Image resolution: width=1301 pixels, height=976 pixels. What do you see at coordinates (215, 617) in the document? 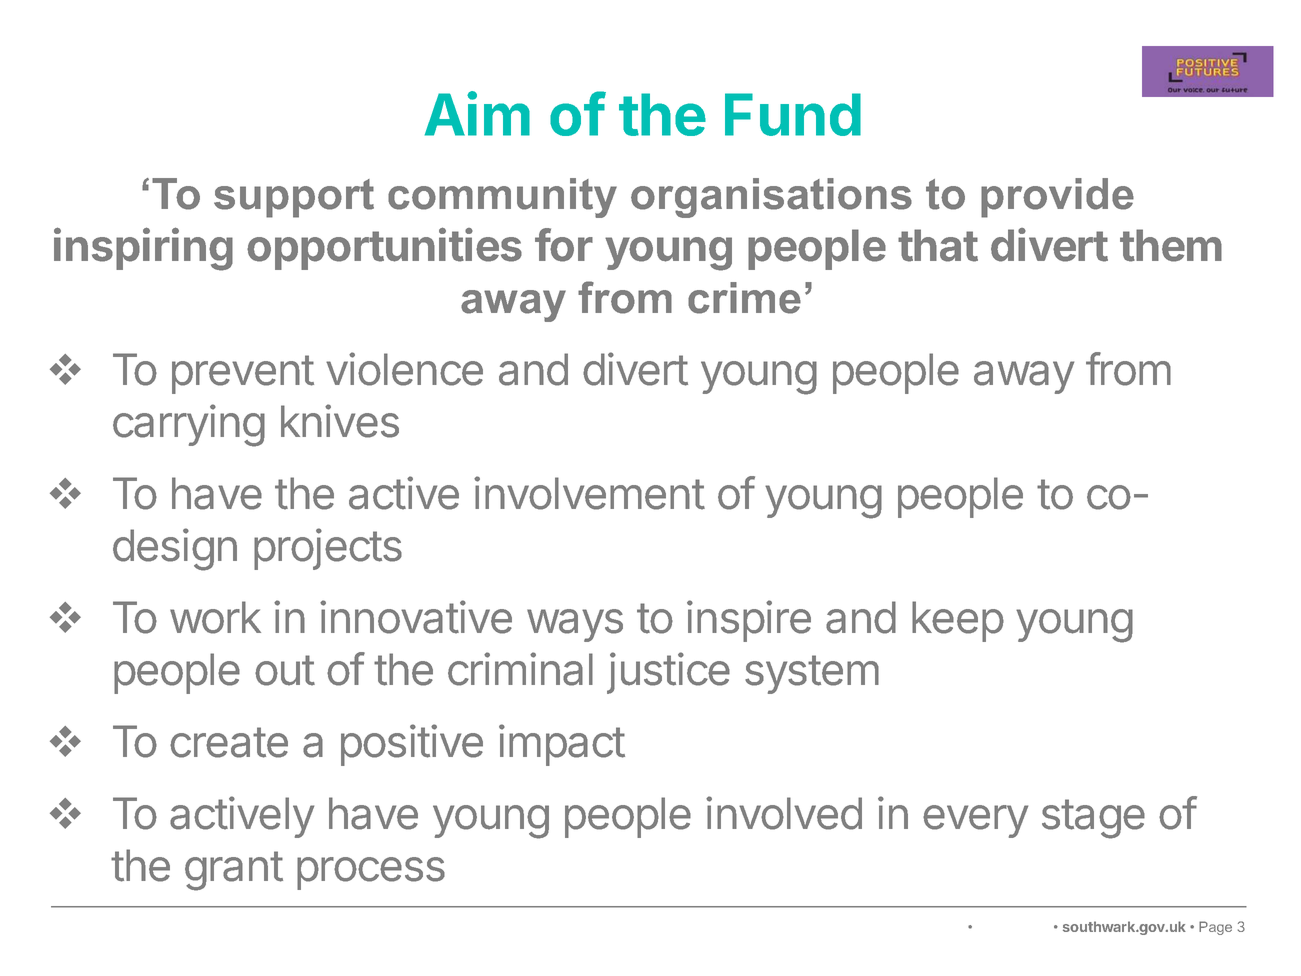
I see `work` at bounding box center [215, 617].
